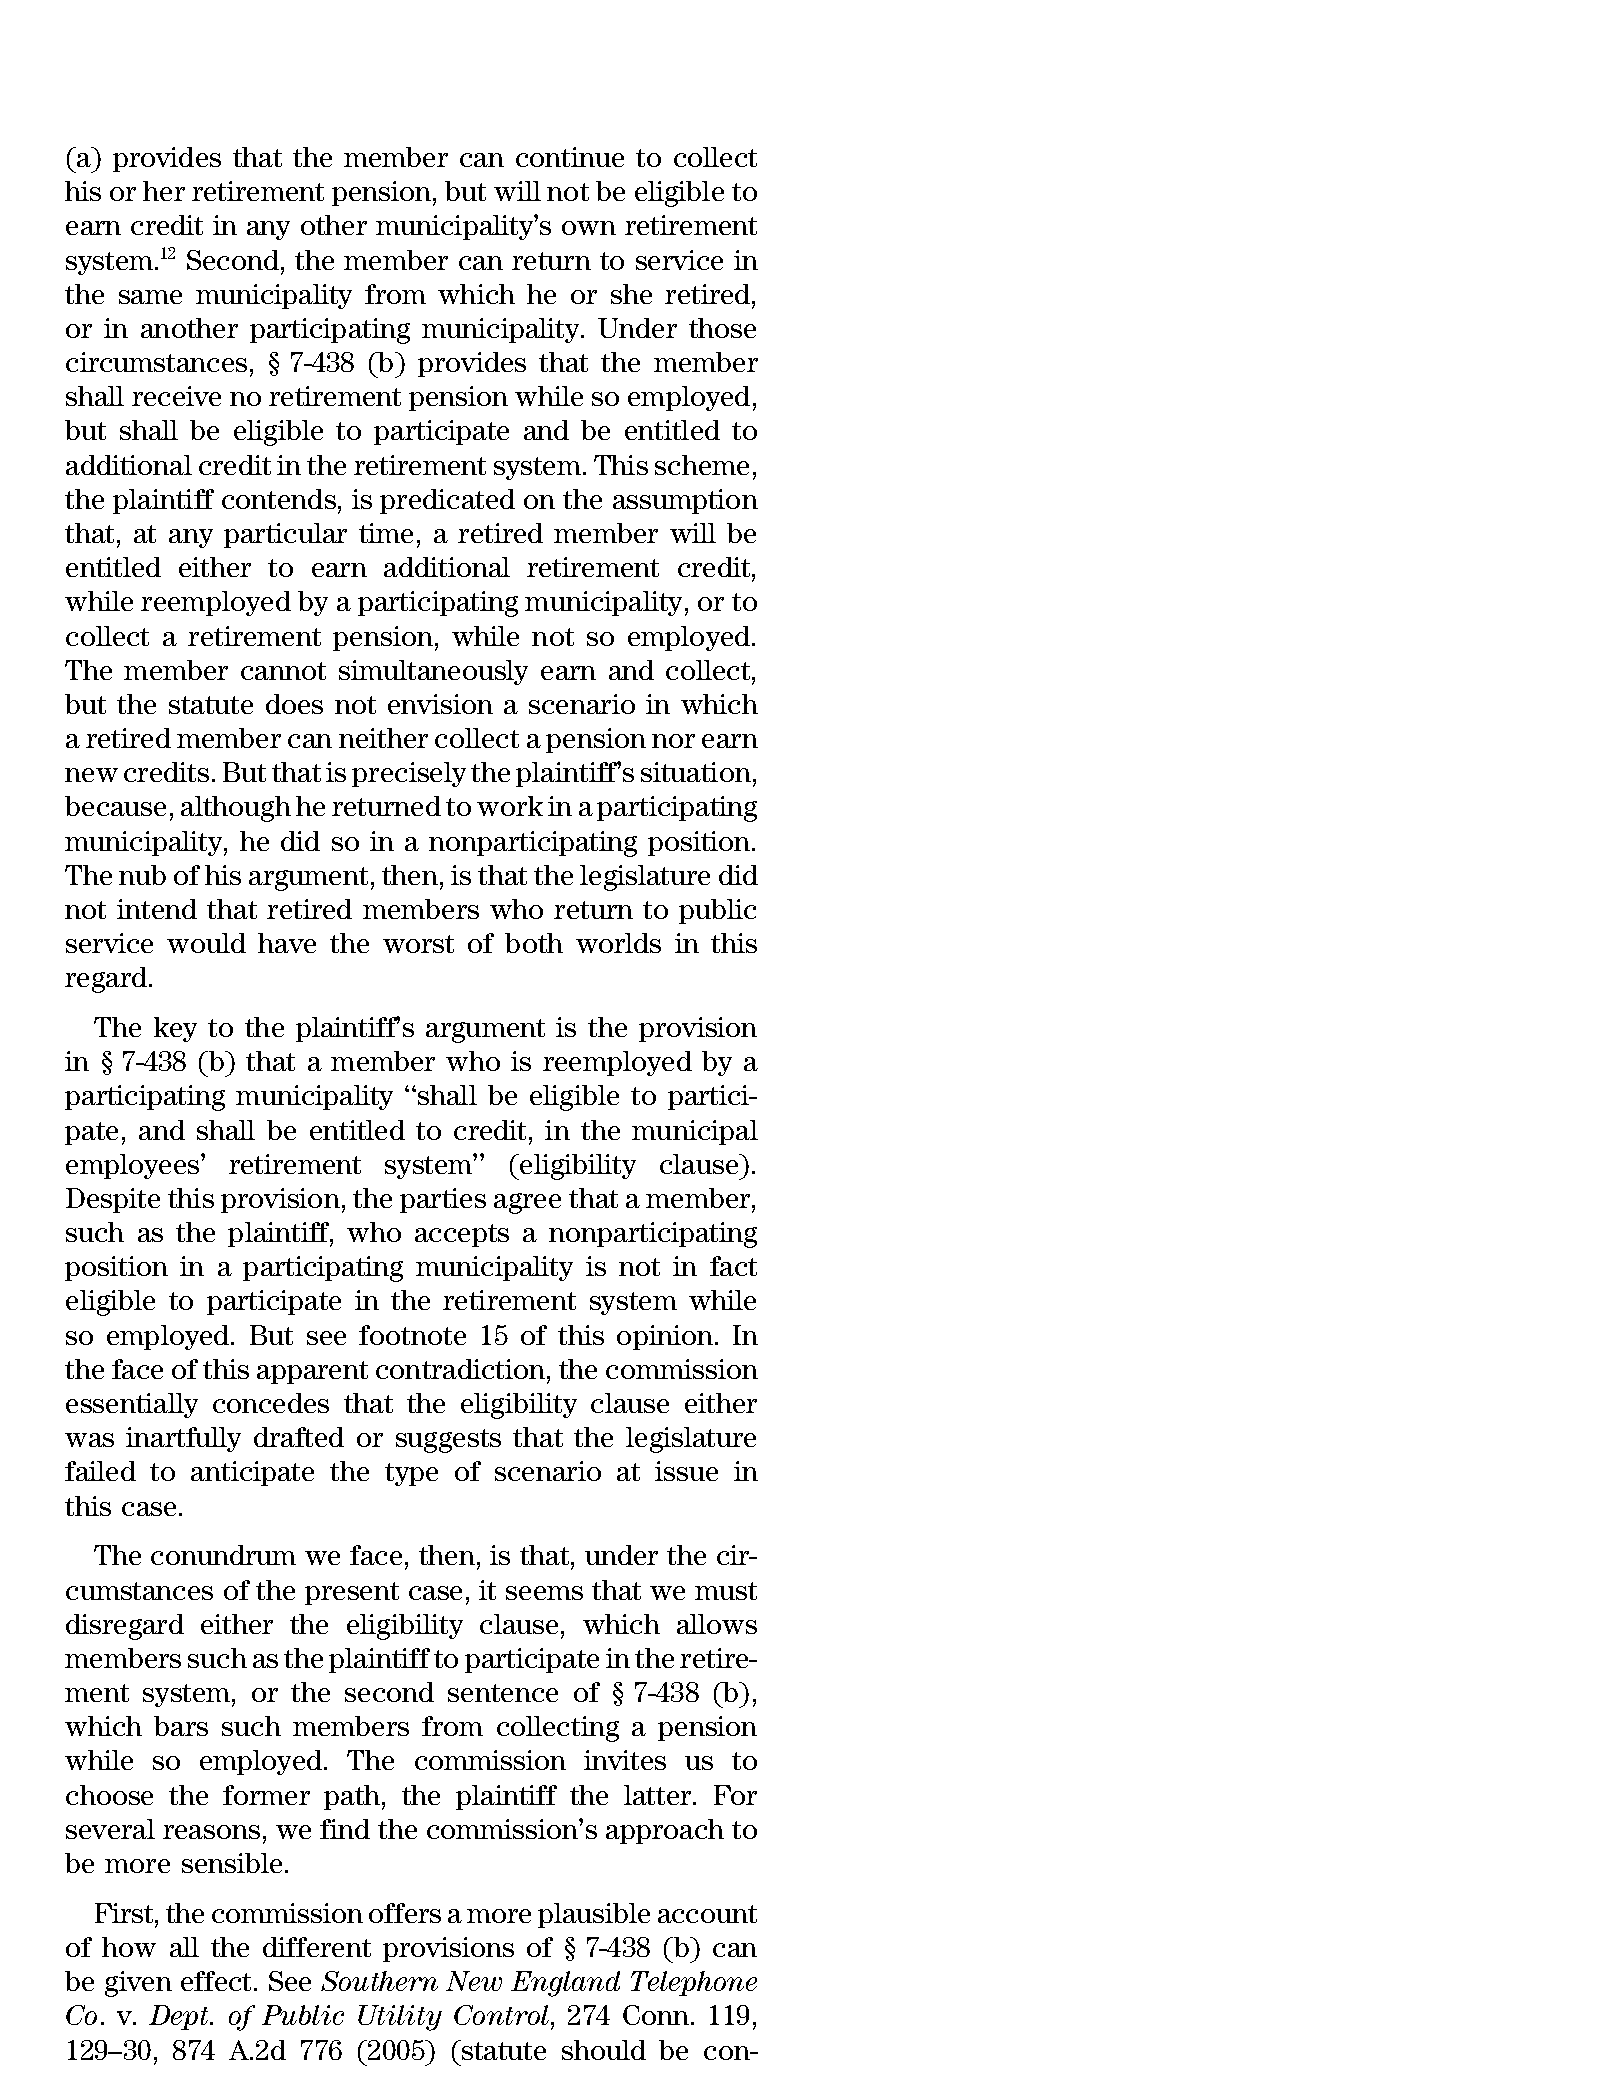  Describe the element at coordinates (411, 1474) in the page. I see `type` at that location.
